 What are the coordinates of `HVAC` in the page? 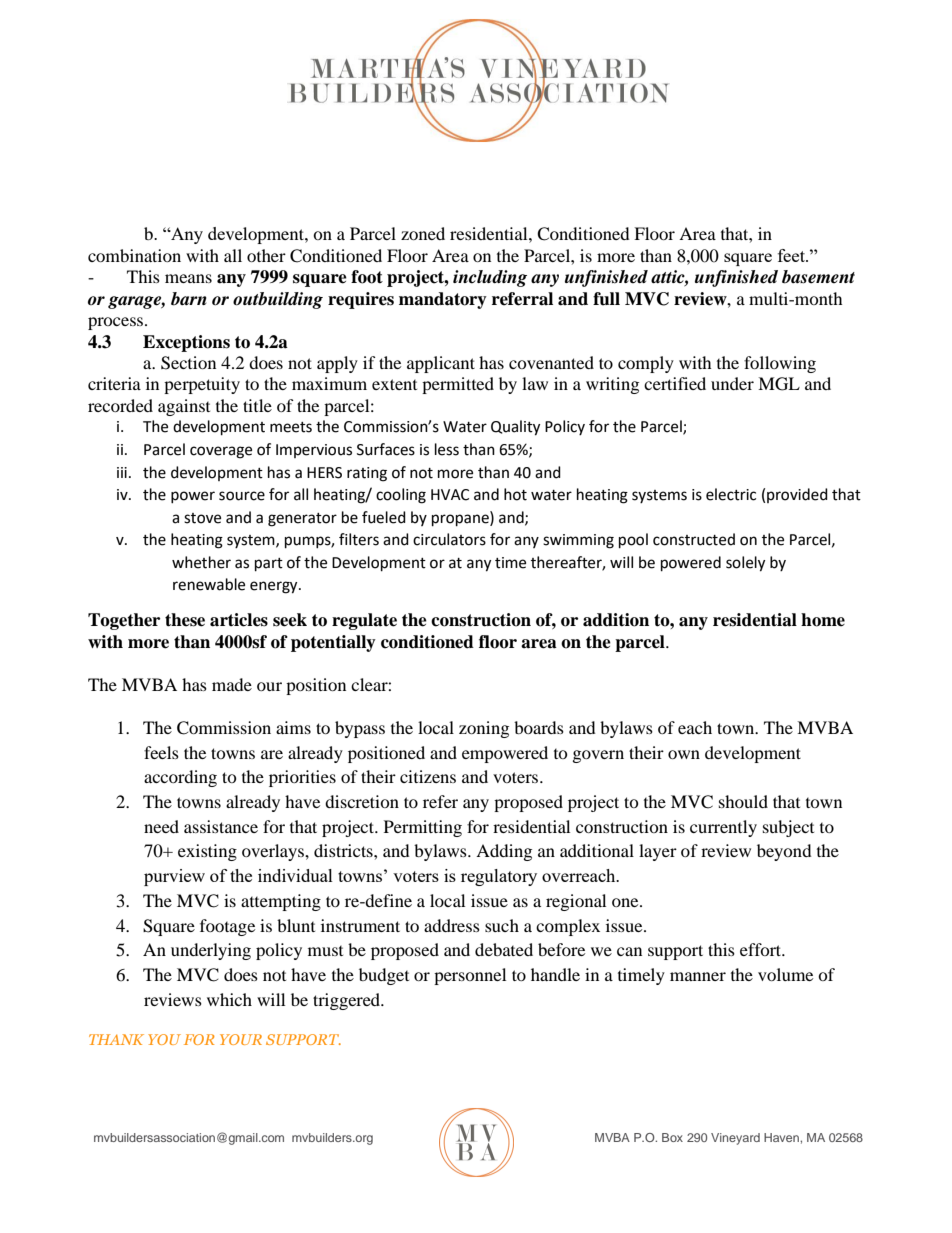 It's located at (450, 495).
